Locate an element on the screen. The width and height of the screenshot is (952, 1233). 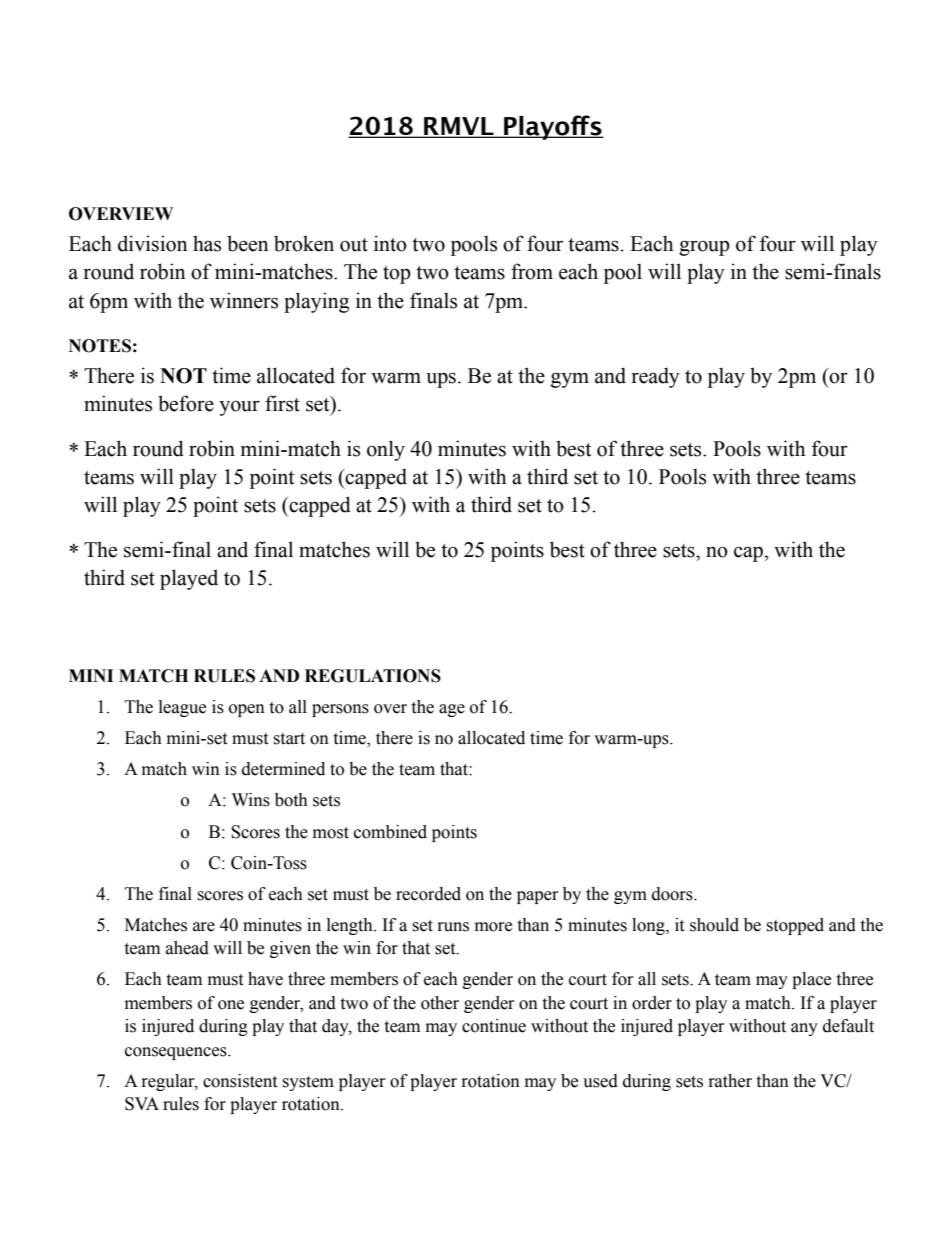
only is located at coordinates (386, 450).
